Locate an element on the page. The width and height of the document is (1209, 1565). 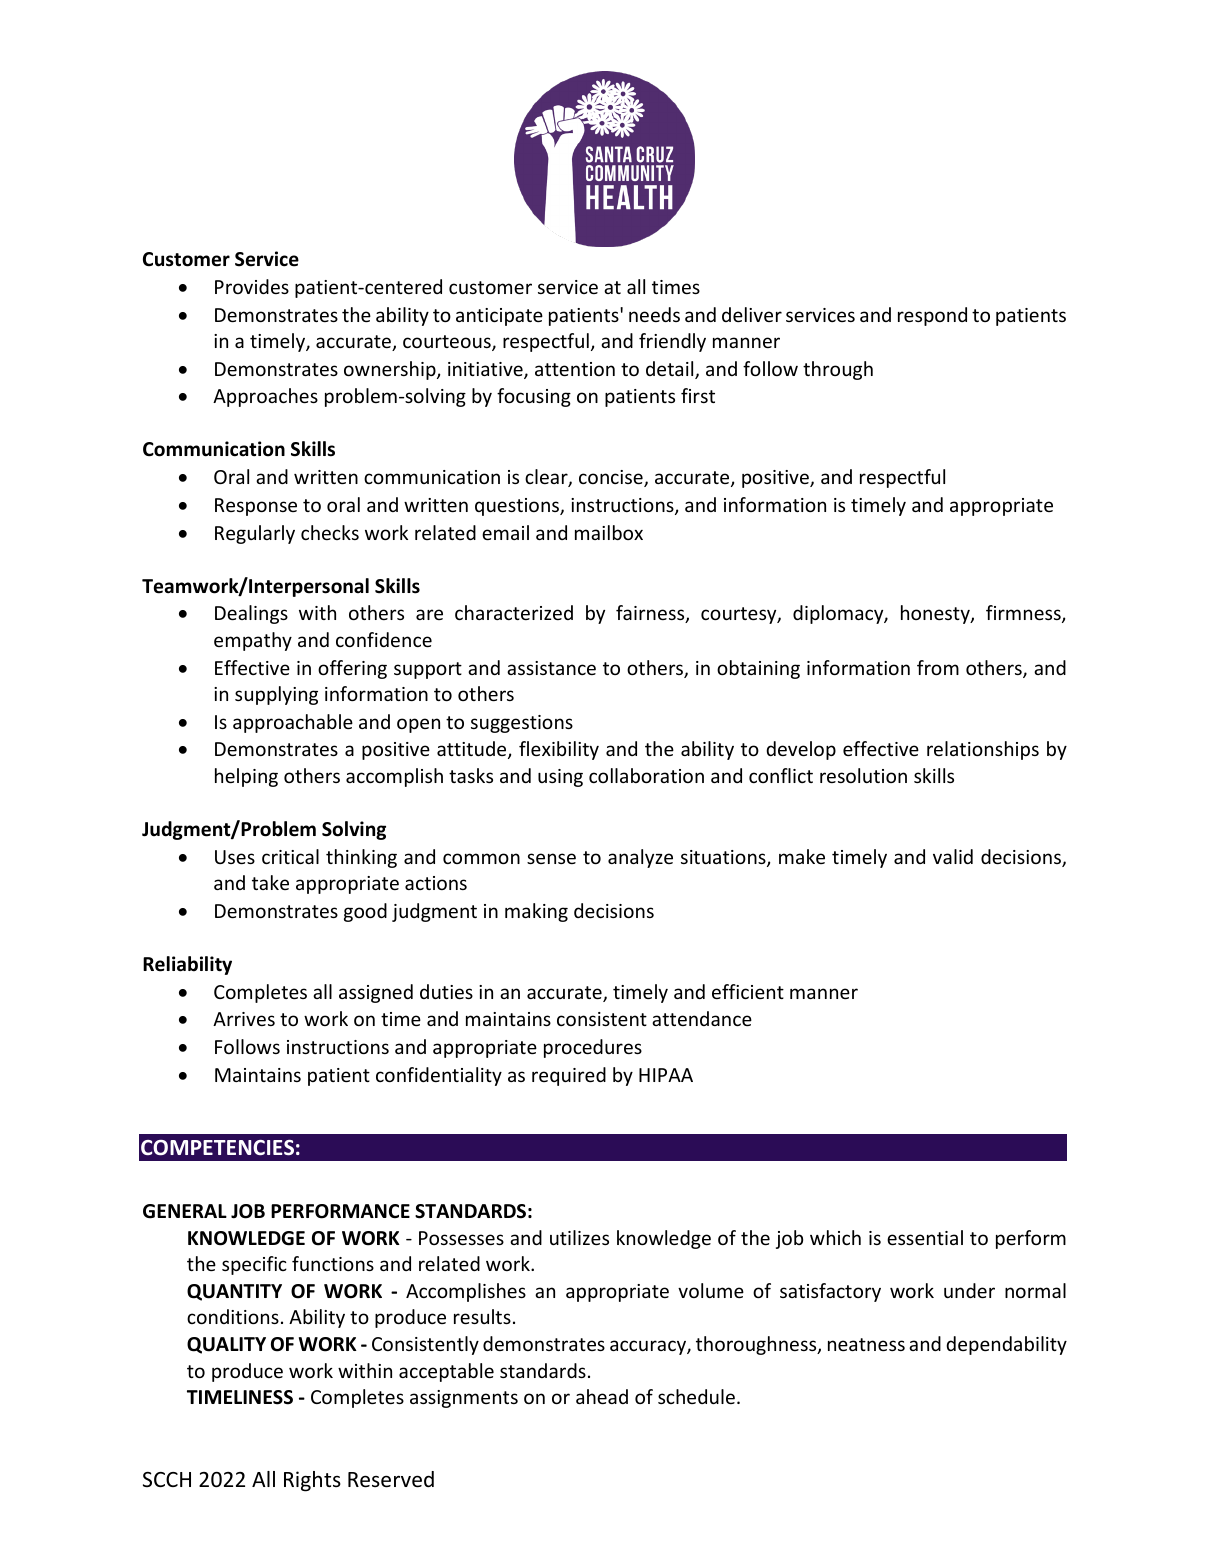
Rights is located at coordinates (312, 1481).
